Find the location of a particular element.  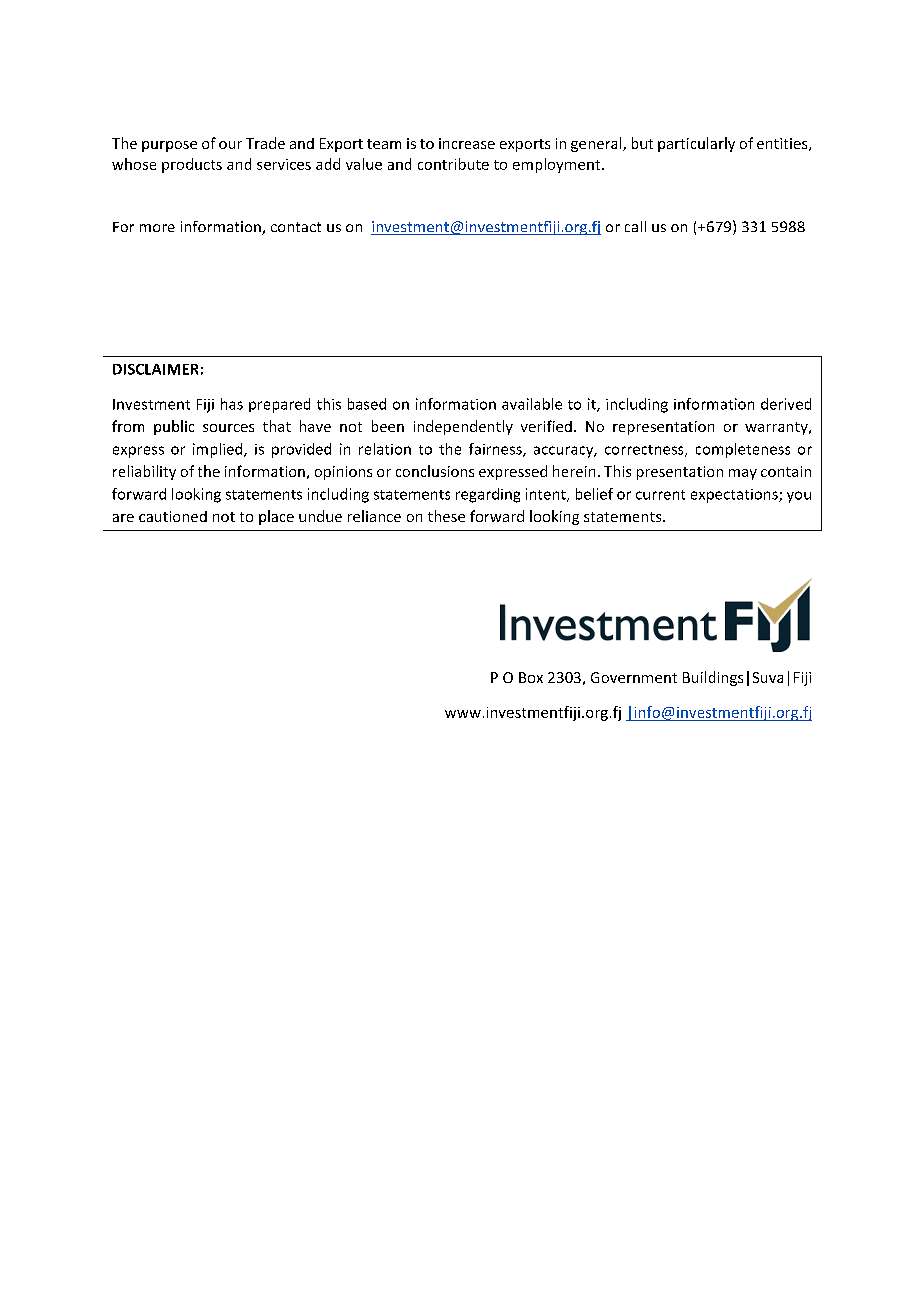

products is located at coordinates (192, 165).
